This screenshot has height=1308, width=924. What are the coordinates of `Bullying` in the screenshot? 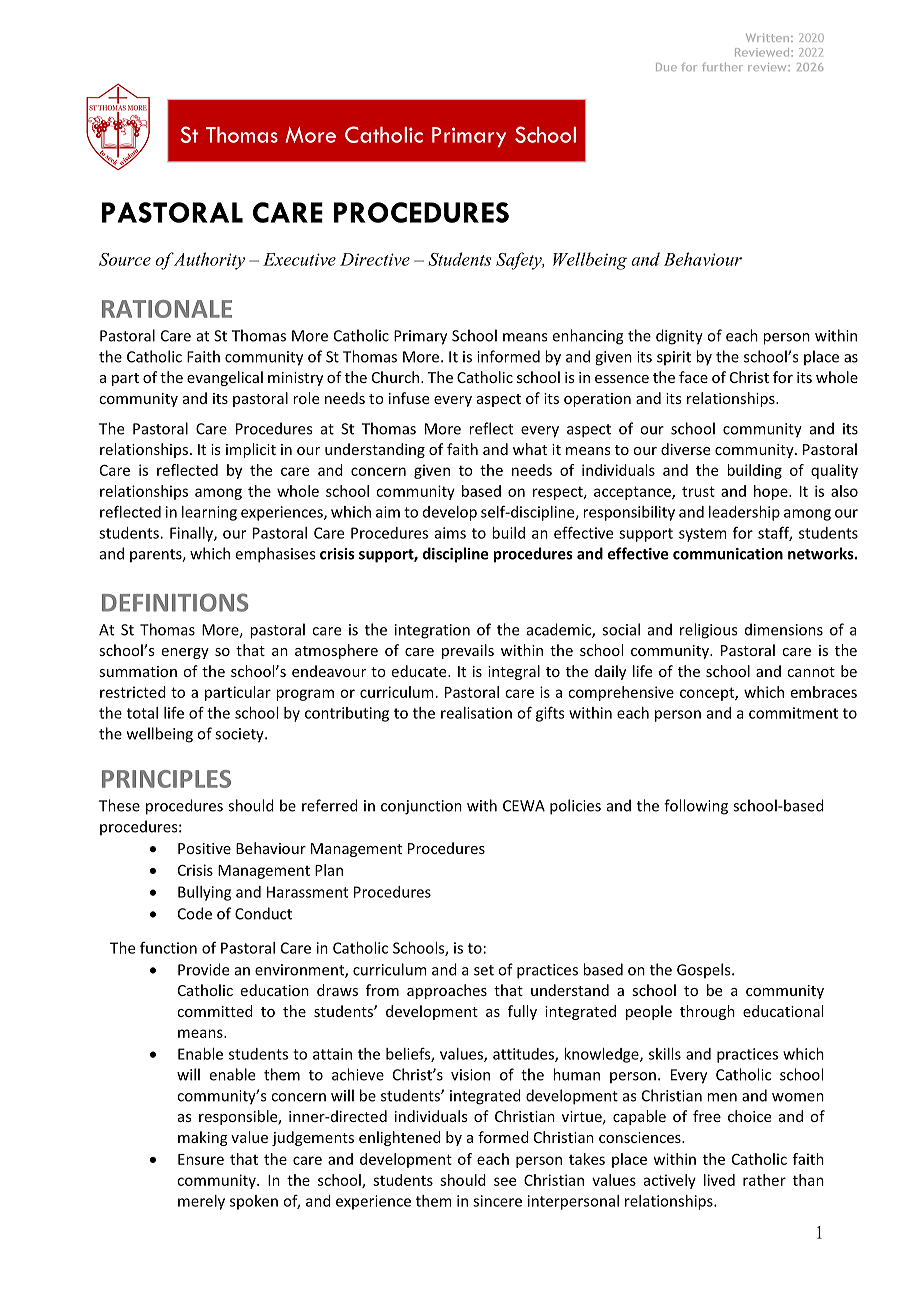 It's located at (204, 893).
